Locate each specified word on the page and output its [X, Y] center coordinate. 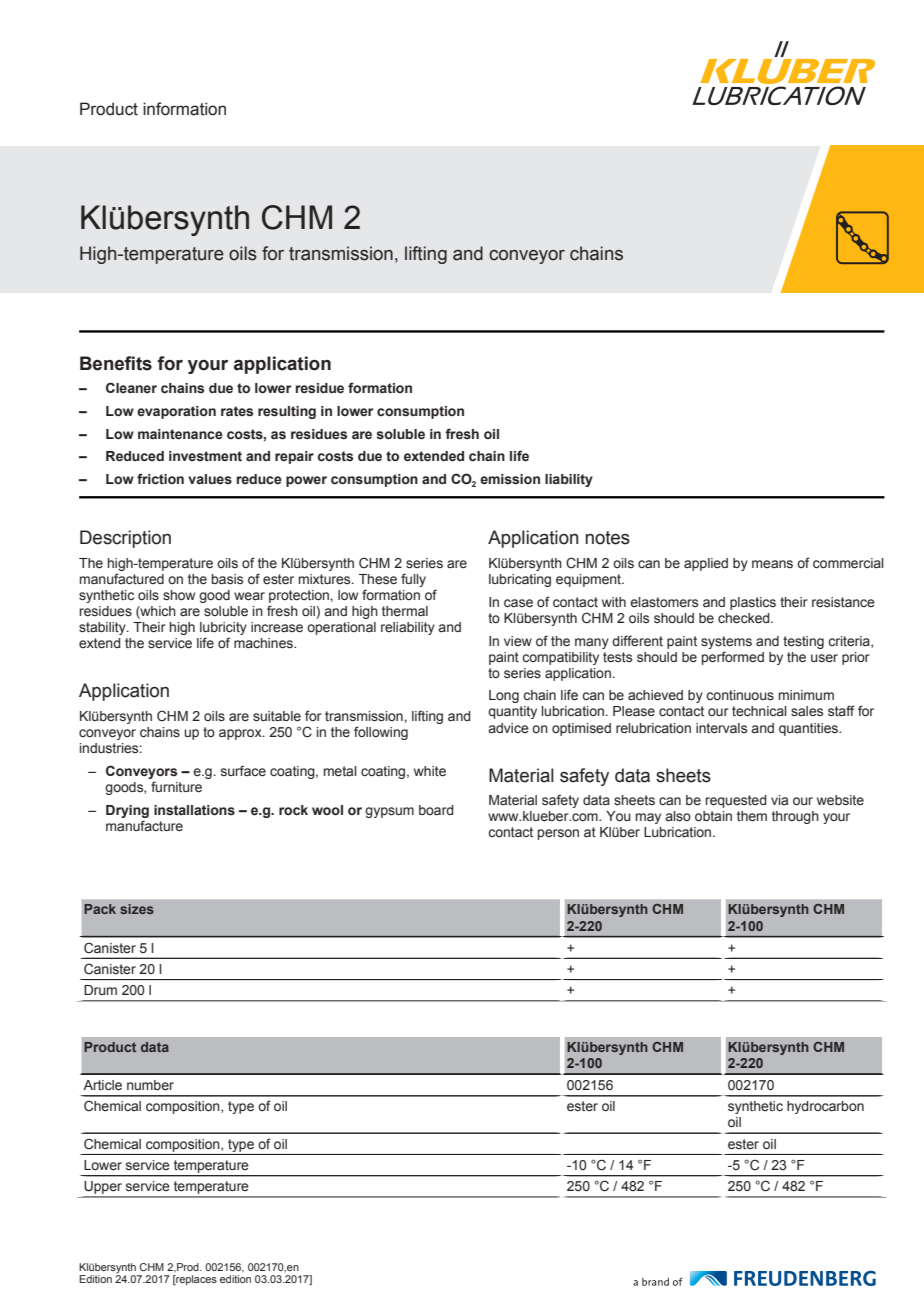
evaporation [176, 412]
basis [227, 579]
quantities [809, 729]
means [772, 564]
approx [241, 734]
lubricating [520, 580]
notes [607, 538]
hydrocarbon [825, 1107]
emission [510, 479]
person [558, 834]
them [752, 816]
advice [508, 728]
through [795, 817]
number [150, 1085]
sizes [137, 909]
